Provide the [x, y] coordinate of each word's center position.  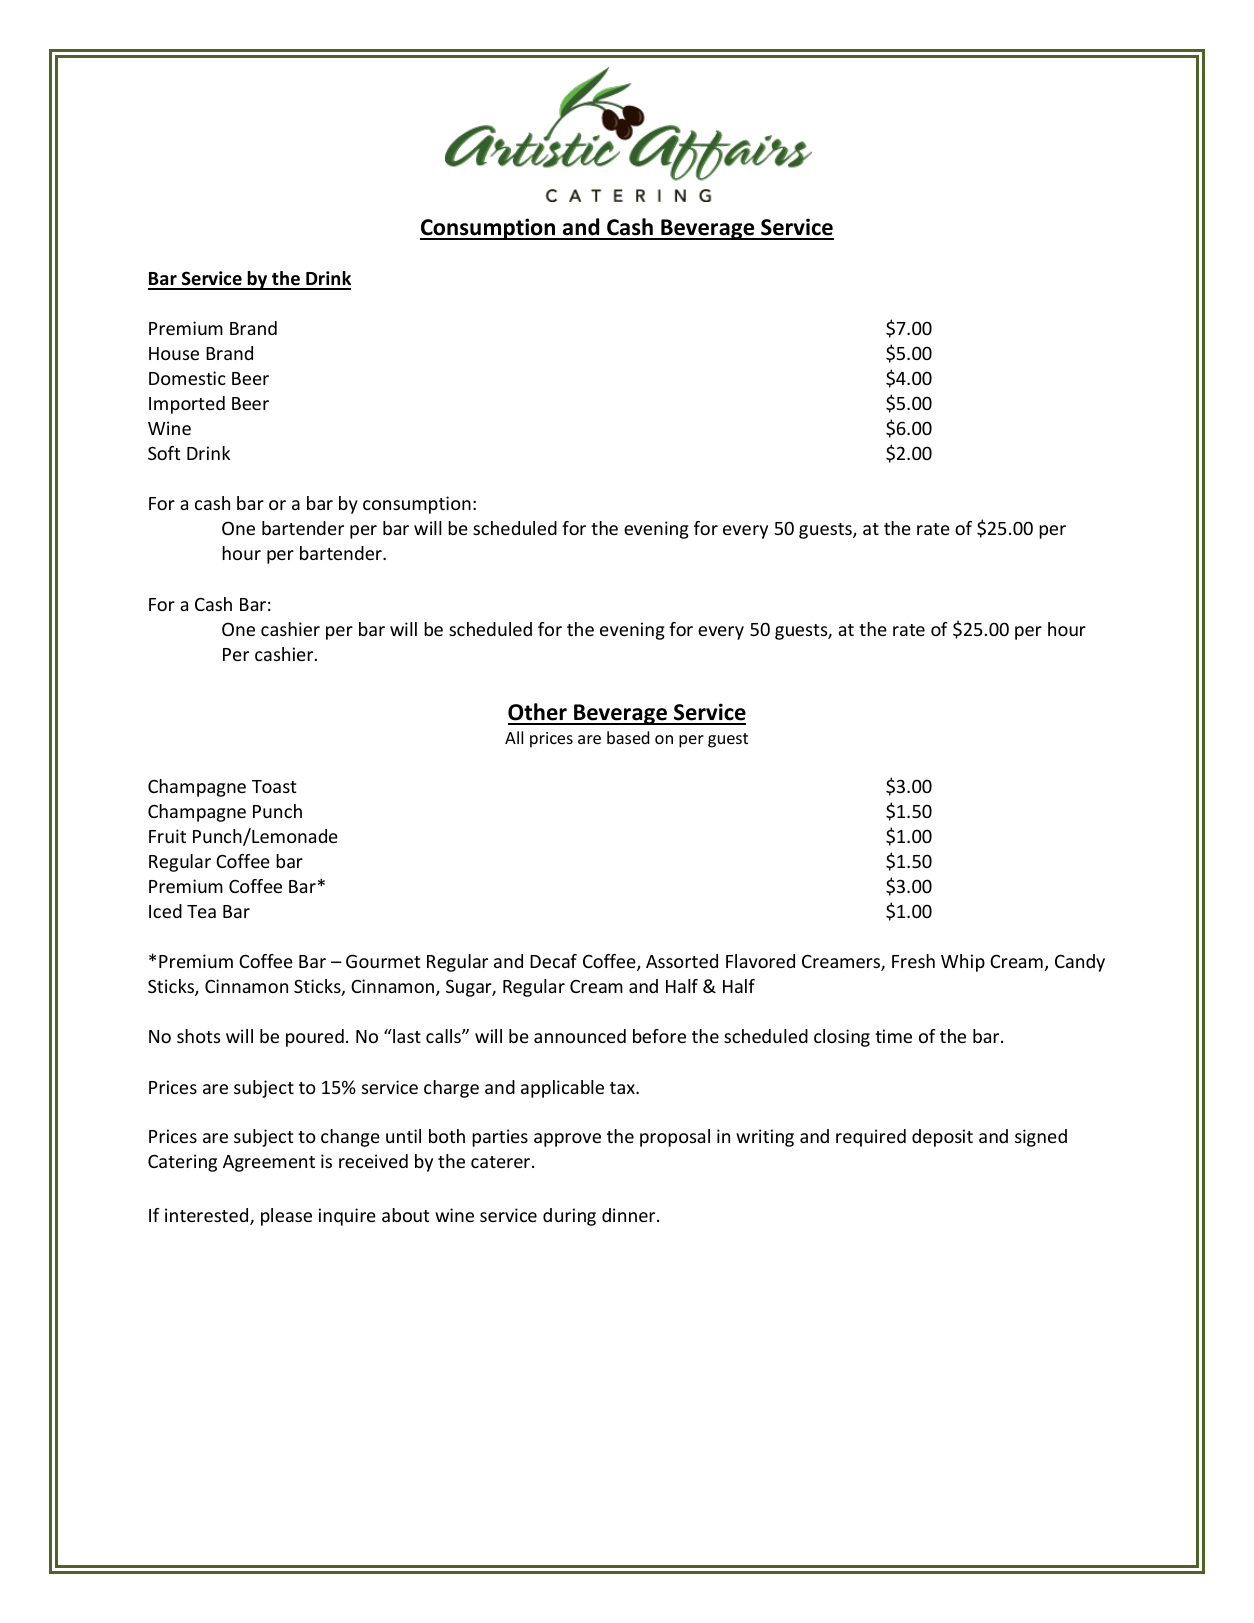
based [628, 737]
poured [315, 1038]
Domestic [187, 378]
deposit [942, 1138]
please [286, 1217]
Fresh [913, 961]
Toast [274, 786]
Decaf [553, 961]
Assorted [682, 961]
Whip [963, 963]
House [174, 353]
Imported [187, 405]
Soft [164, 453]
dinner [630, 1215]
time [893, 1036]
